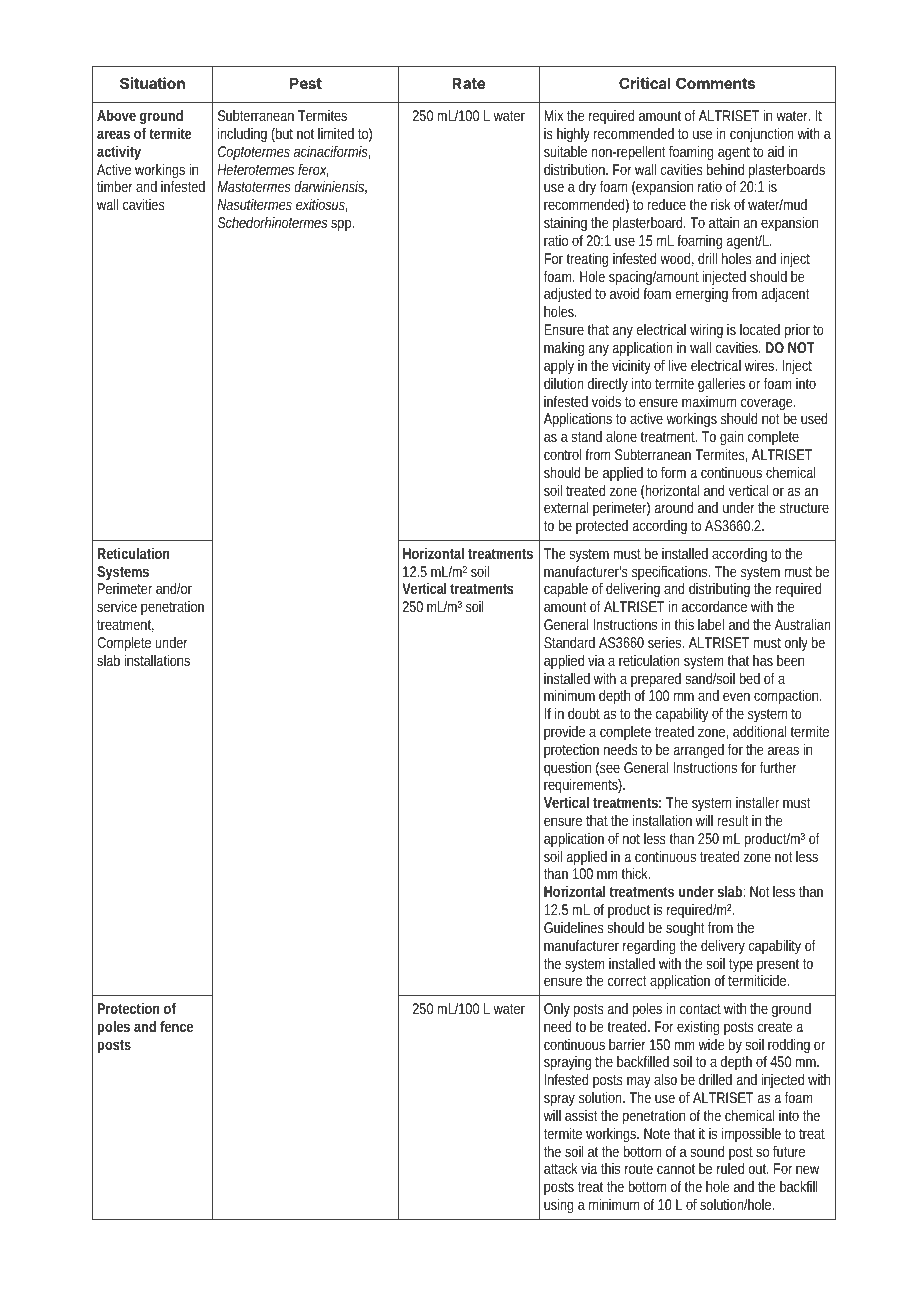 The image size is (924, 1308). What do you see at coordinates (563, 454) in the page?
I see `control` at bounding box center [563, 454].
